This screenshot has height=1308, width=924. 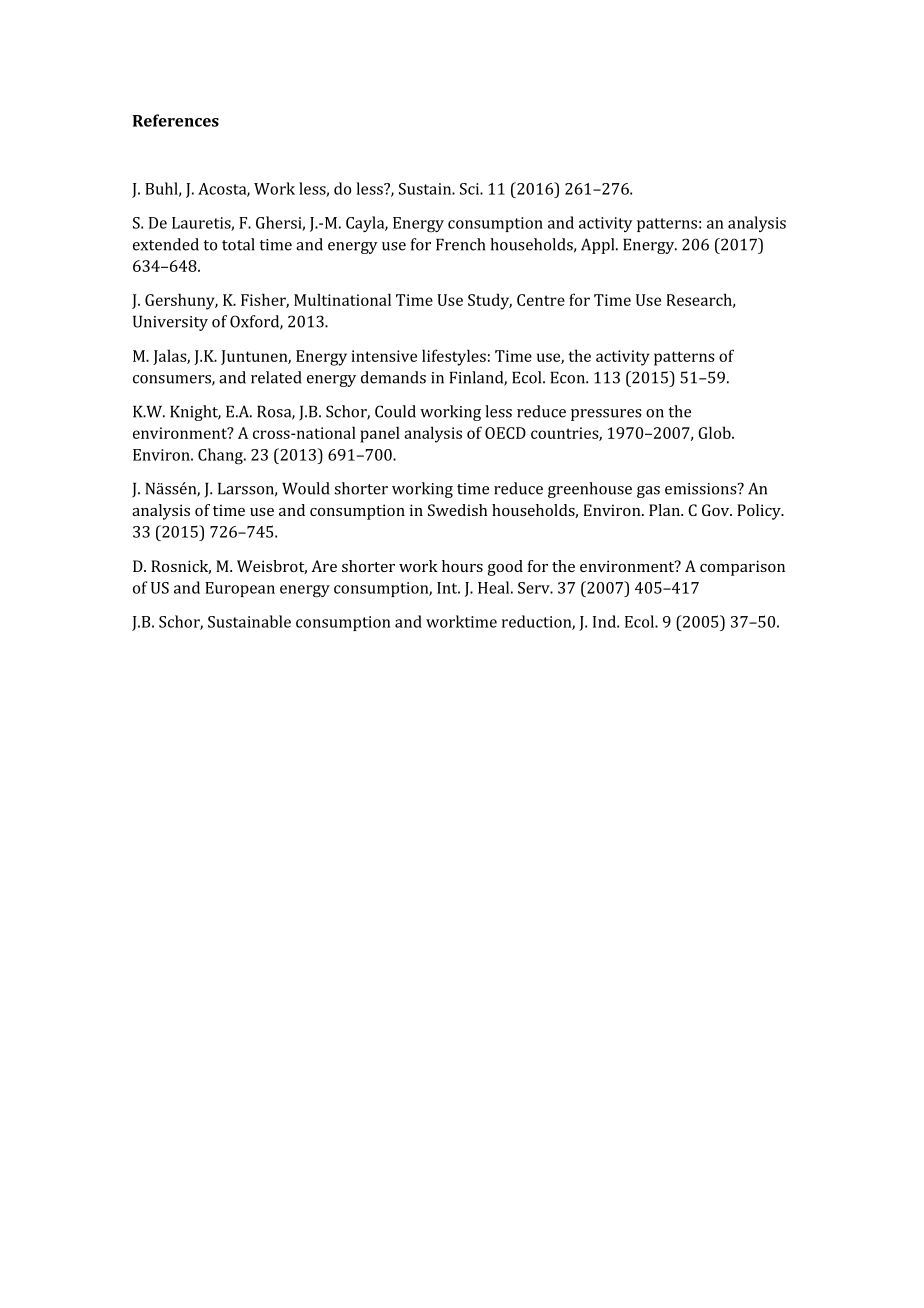 What do you see at coordinates (238, 244) in the screenshot?
I see `total` at bounding box center [238, 244].
